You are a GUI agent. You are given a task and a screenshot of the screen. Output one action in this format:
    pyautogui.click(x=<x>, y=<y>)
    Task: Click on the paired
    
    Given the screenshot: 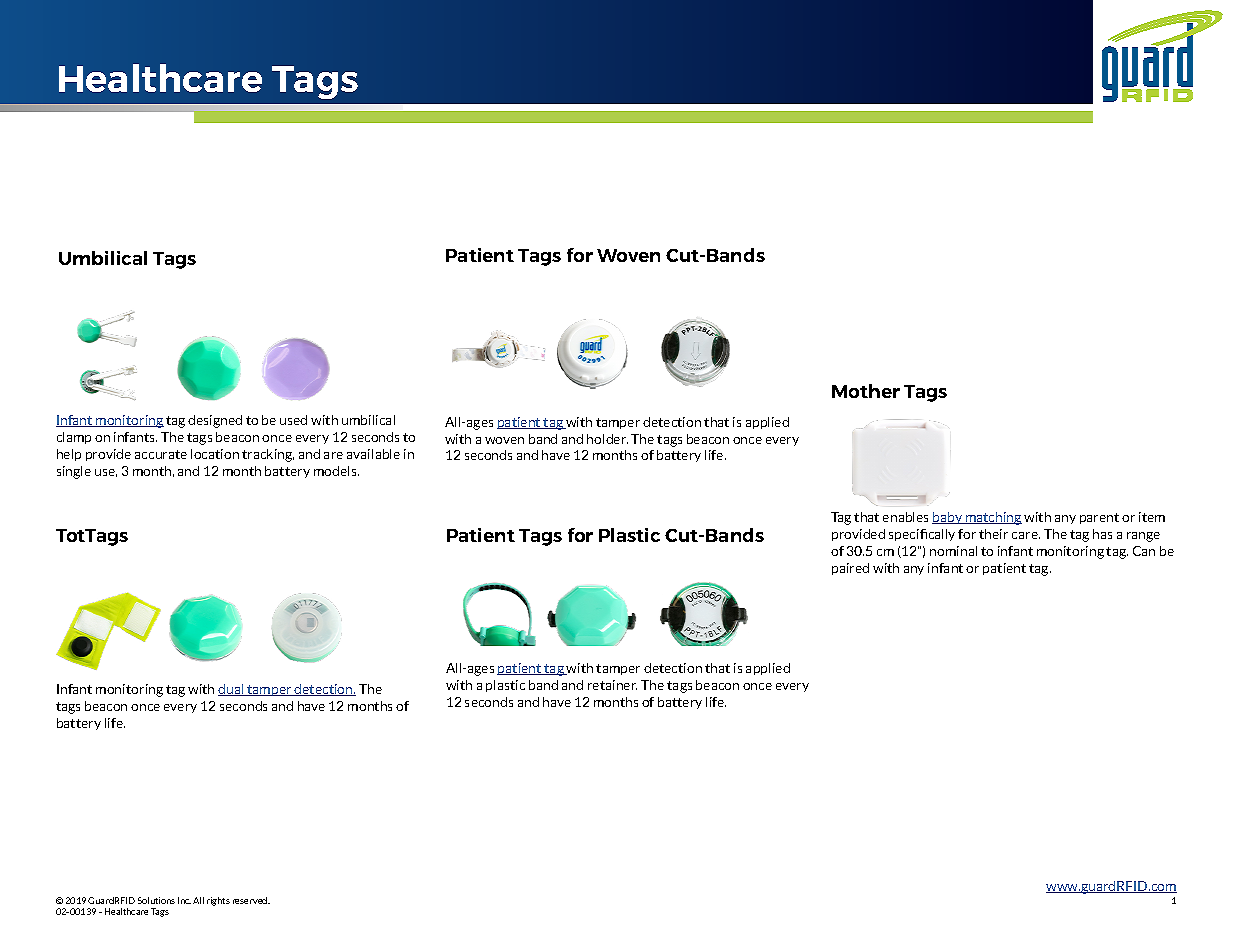 What is the action you would take?
    pyautogui.click(x=850, y=569)
